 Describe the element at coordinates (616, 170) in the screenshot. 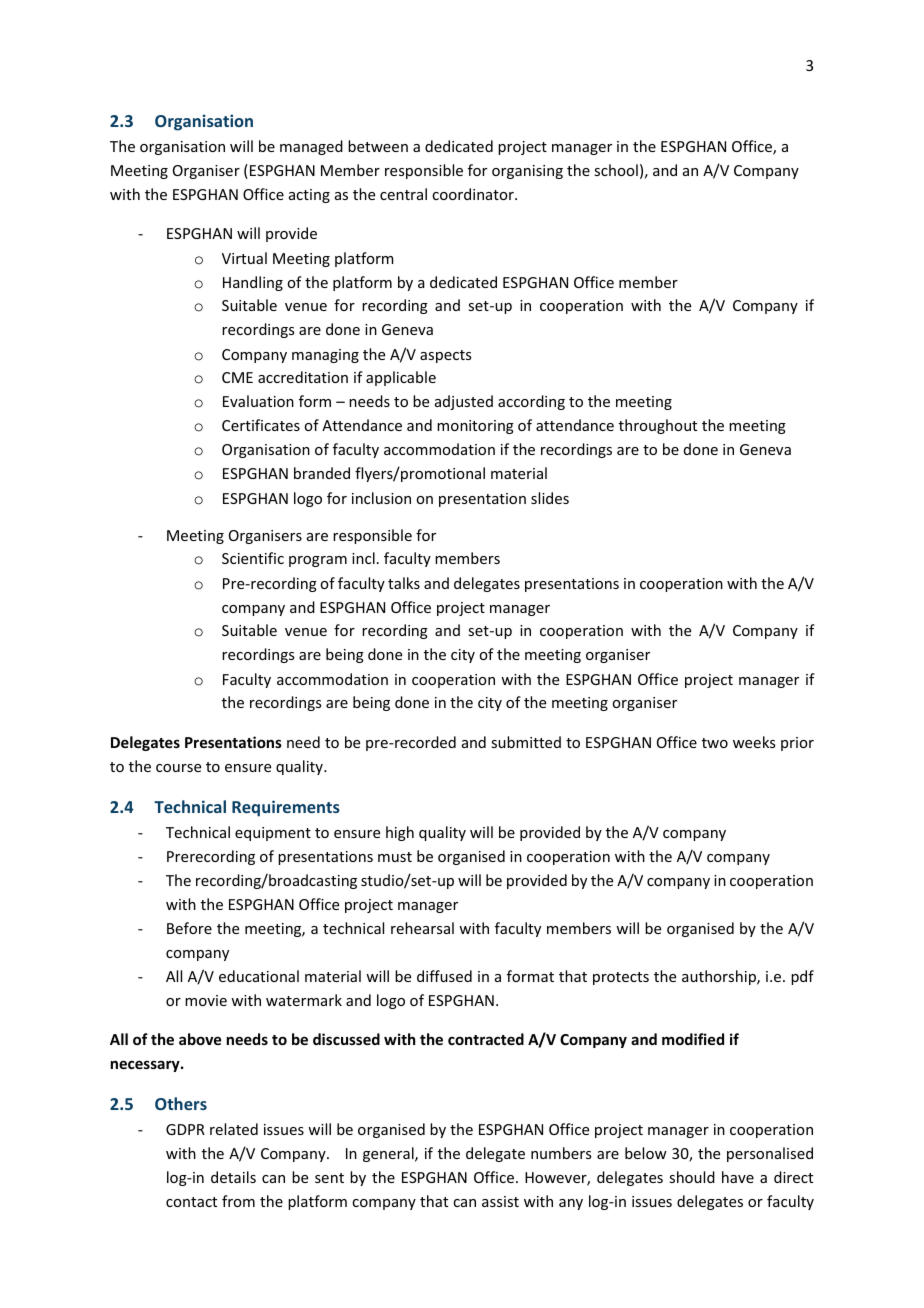

I see `school` at that location.
